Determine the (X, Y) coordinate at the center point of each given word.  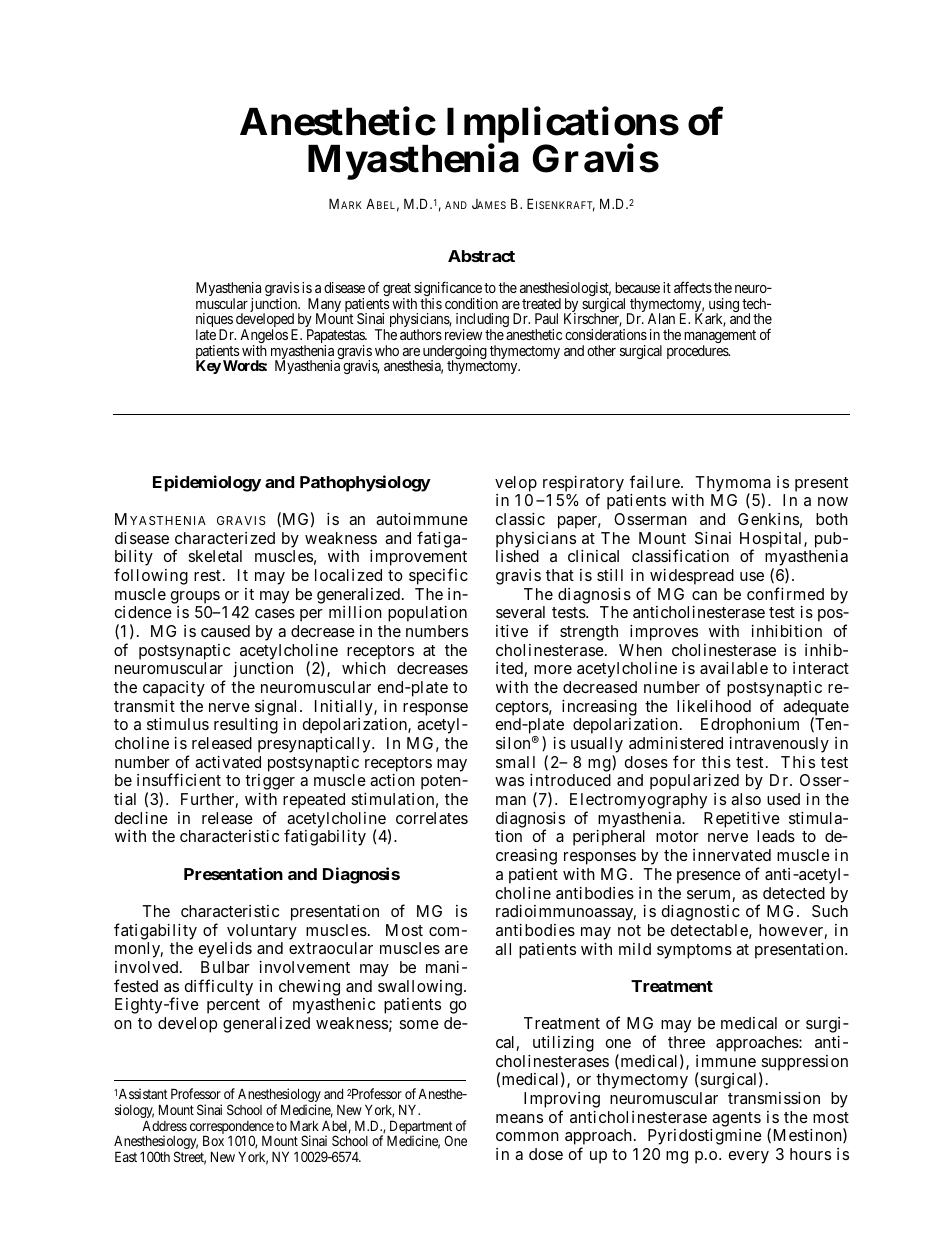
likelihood (714, 706)
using (724, 306)
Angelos (264, 337)
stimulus (178, 724)
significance (448, 290)
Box (213, 1140)
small (515, 762)
